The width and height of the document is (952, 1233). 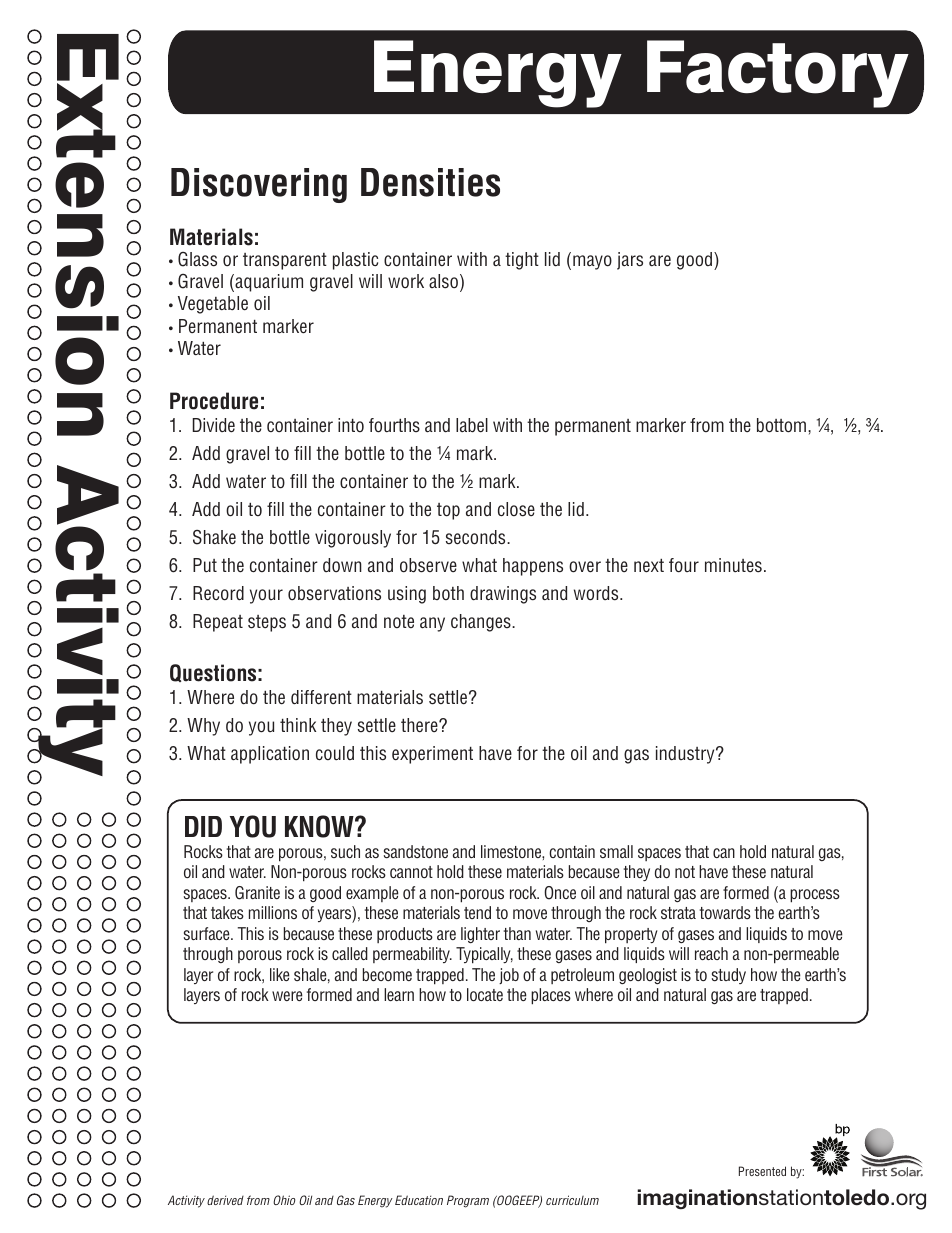 I want to click on towards, so click(x=725, y=912).
